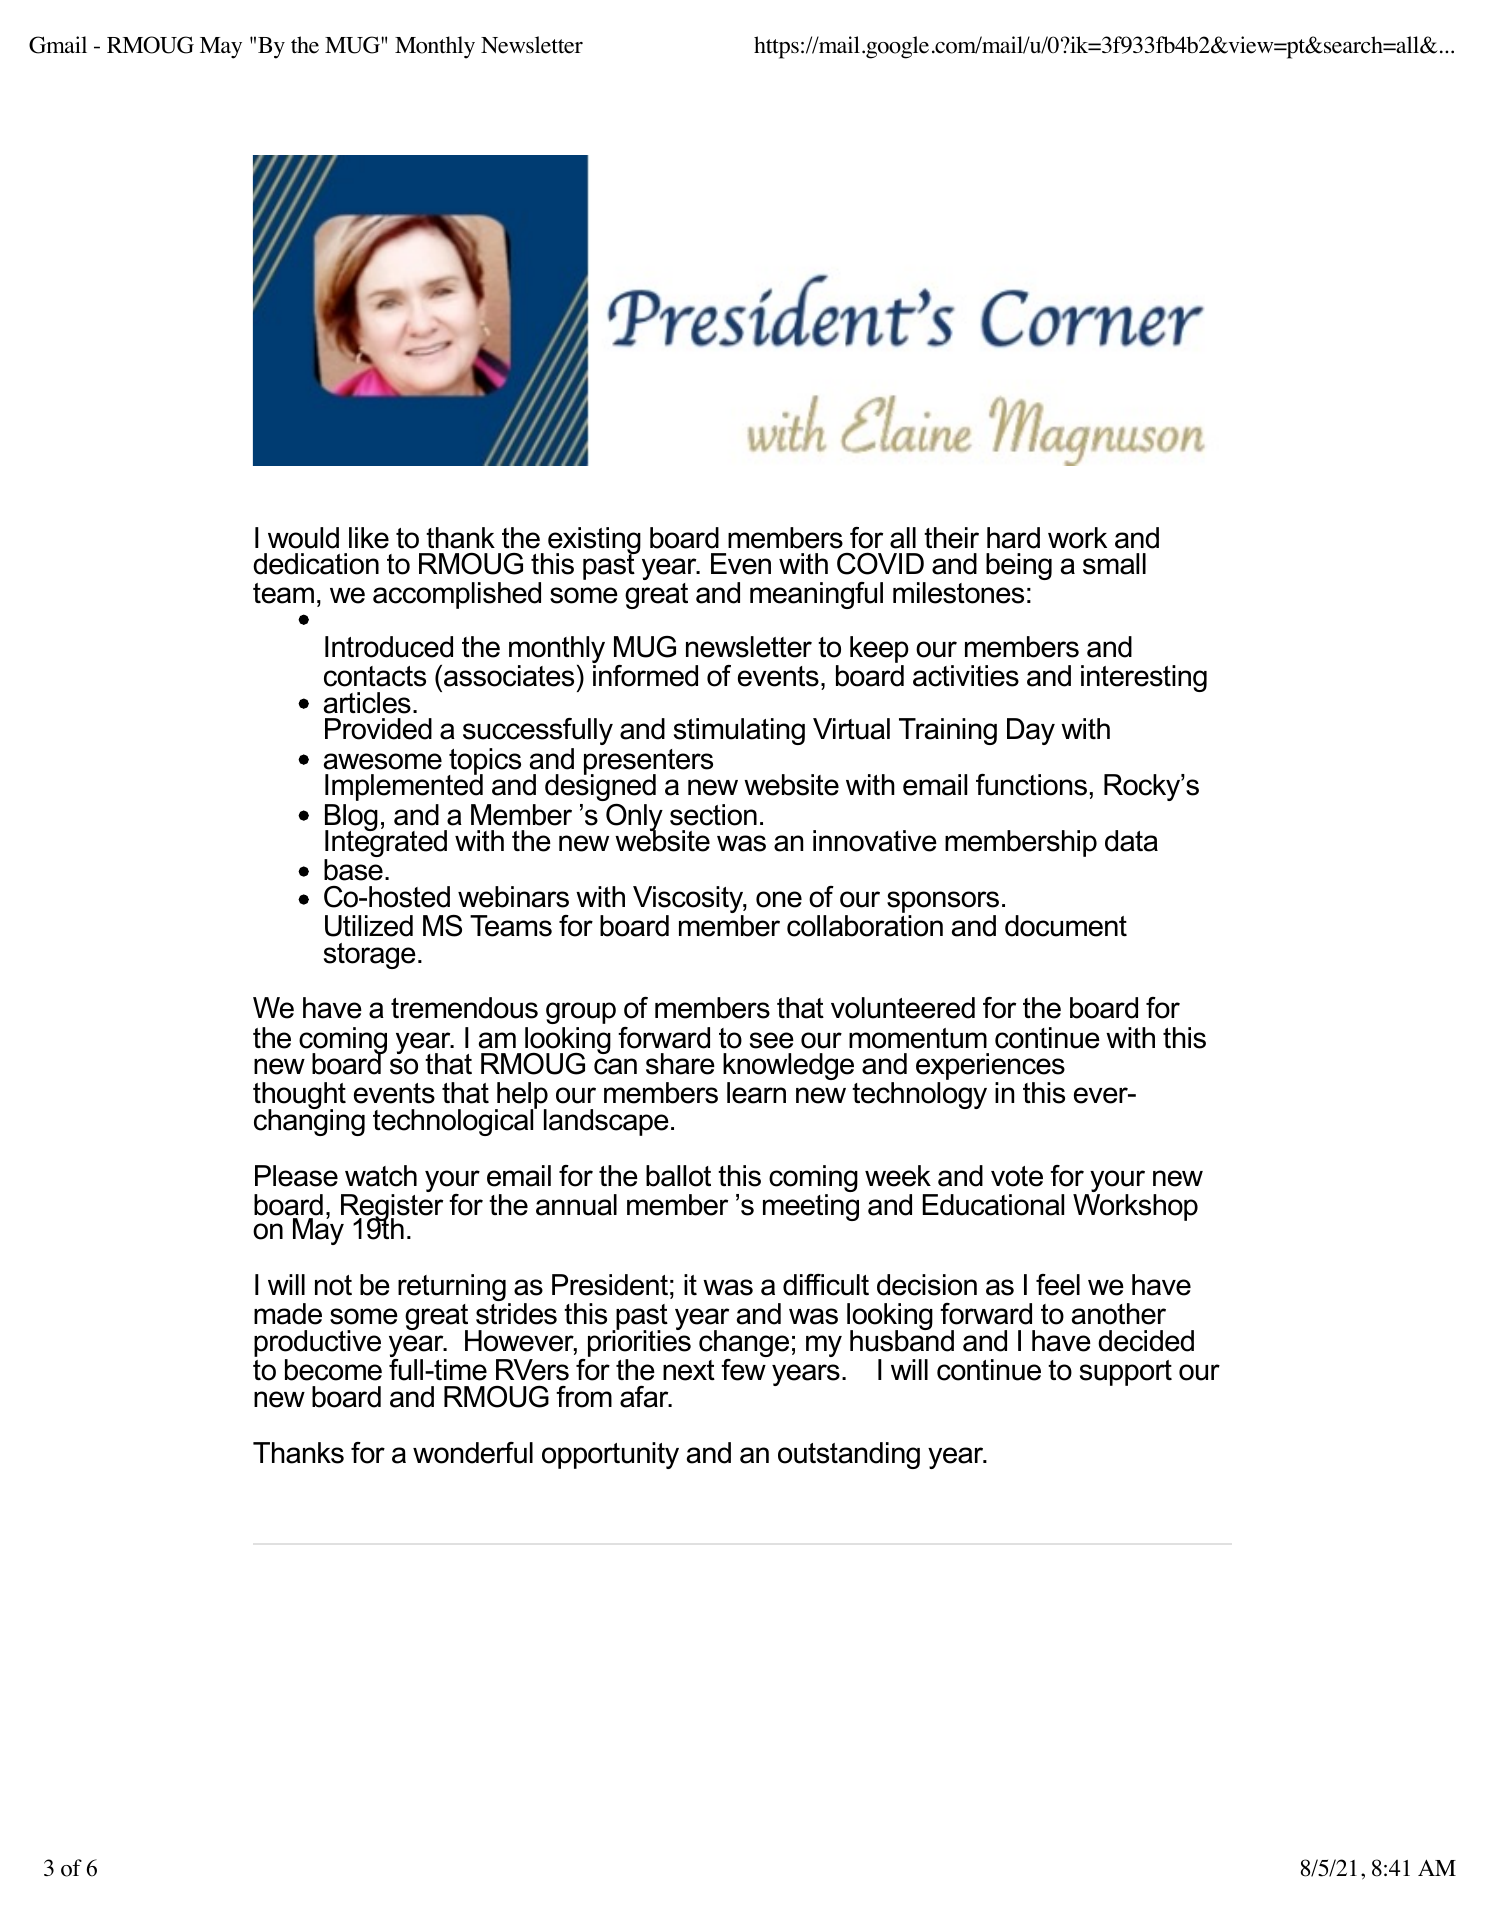  I want to click on being, so click(1019, 566).
